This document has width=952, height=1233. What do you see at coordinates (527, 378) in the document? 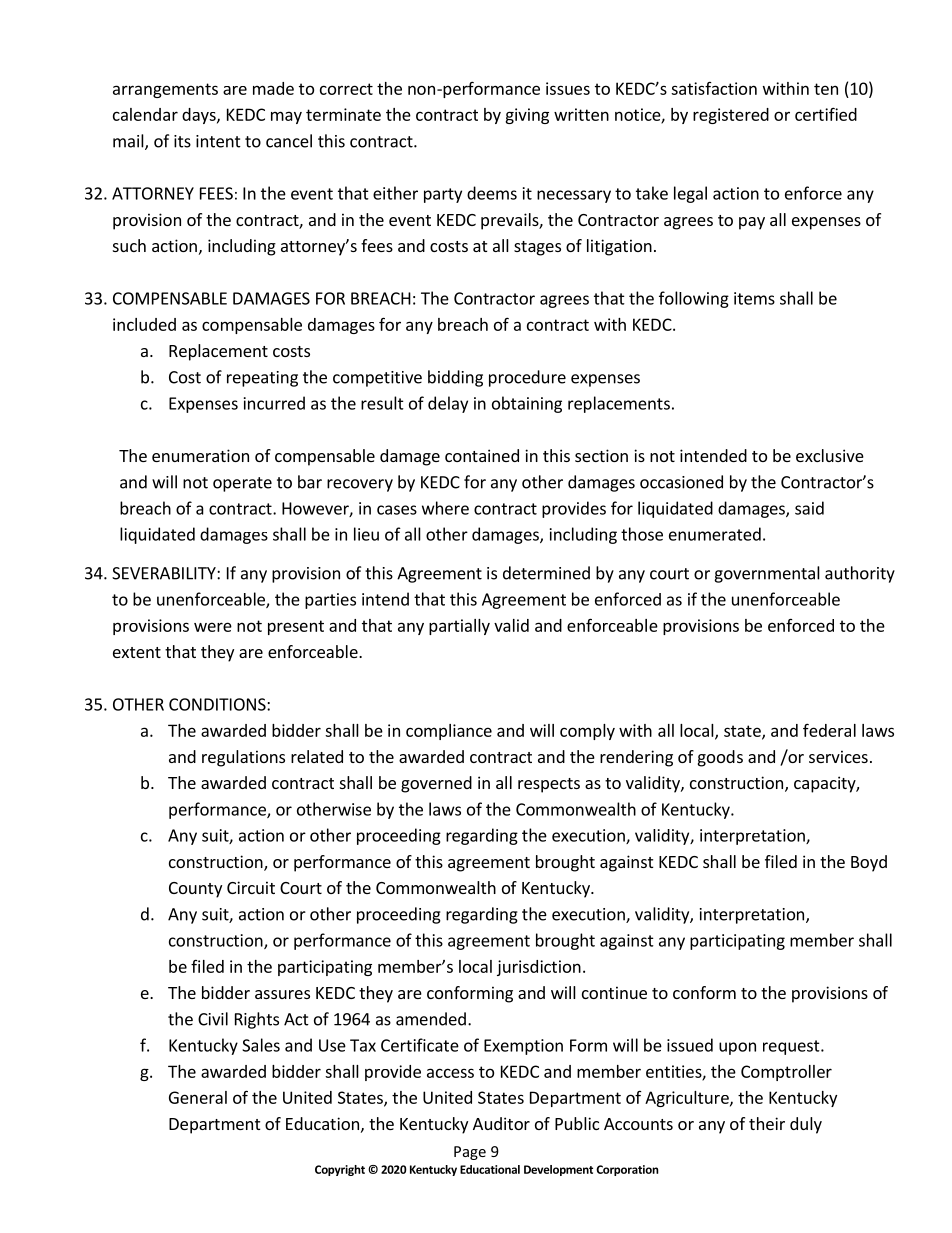
I see `procedure` at bounding box center [527, 378].
